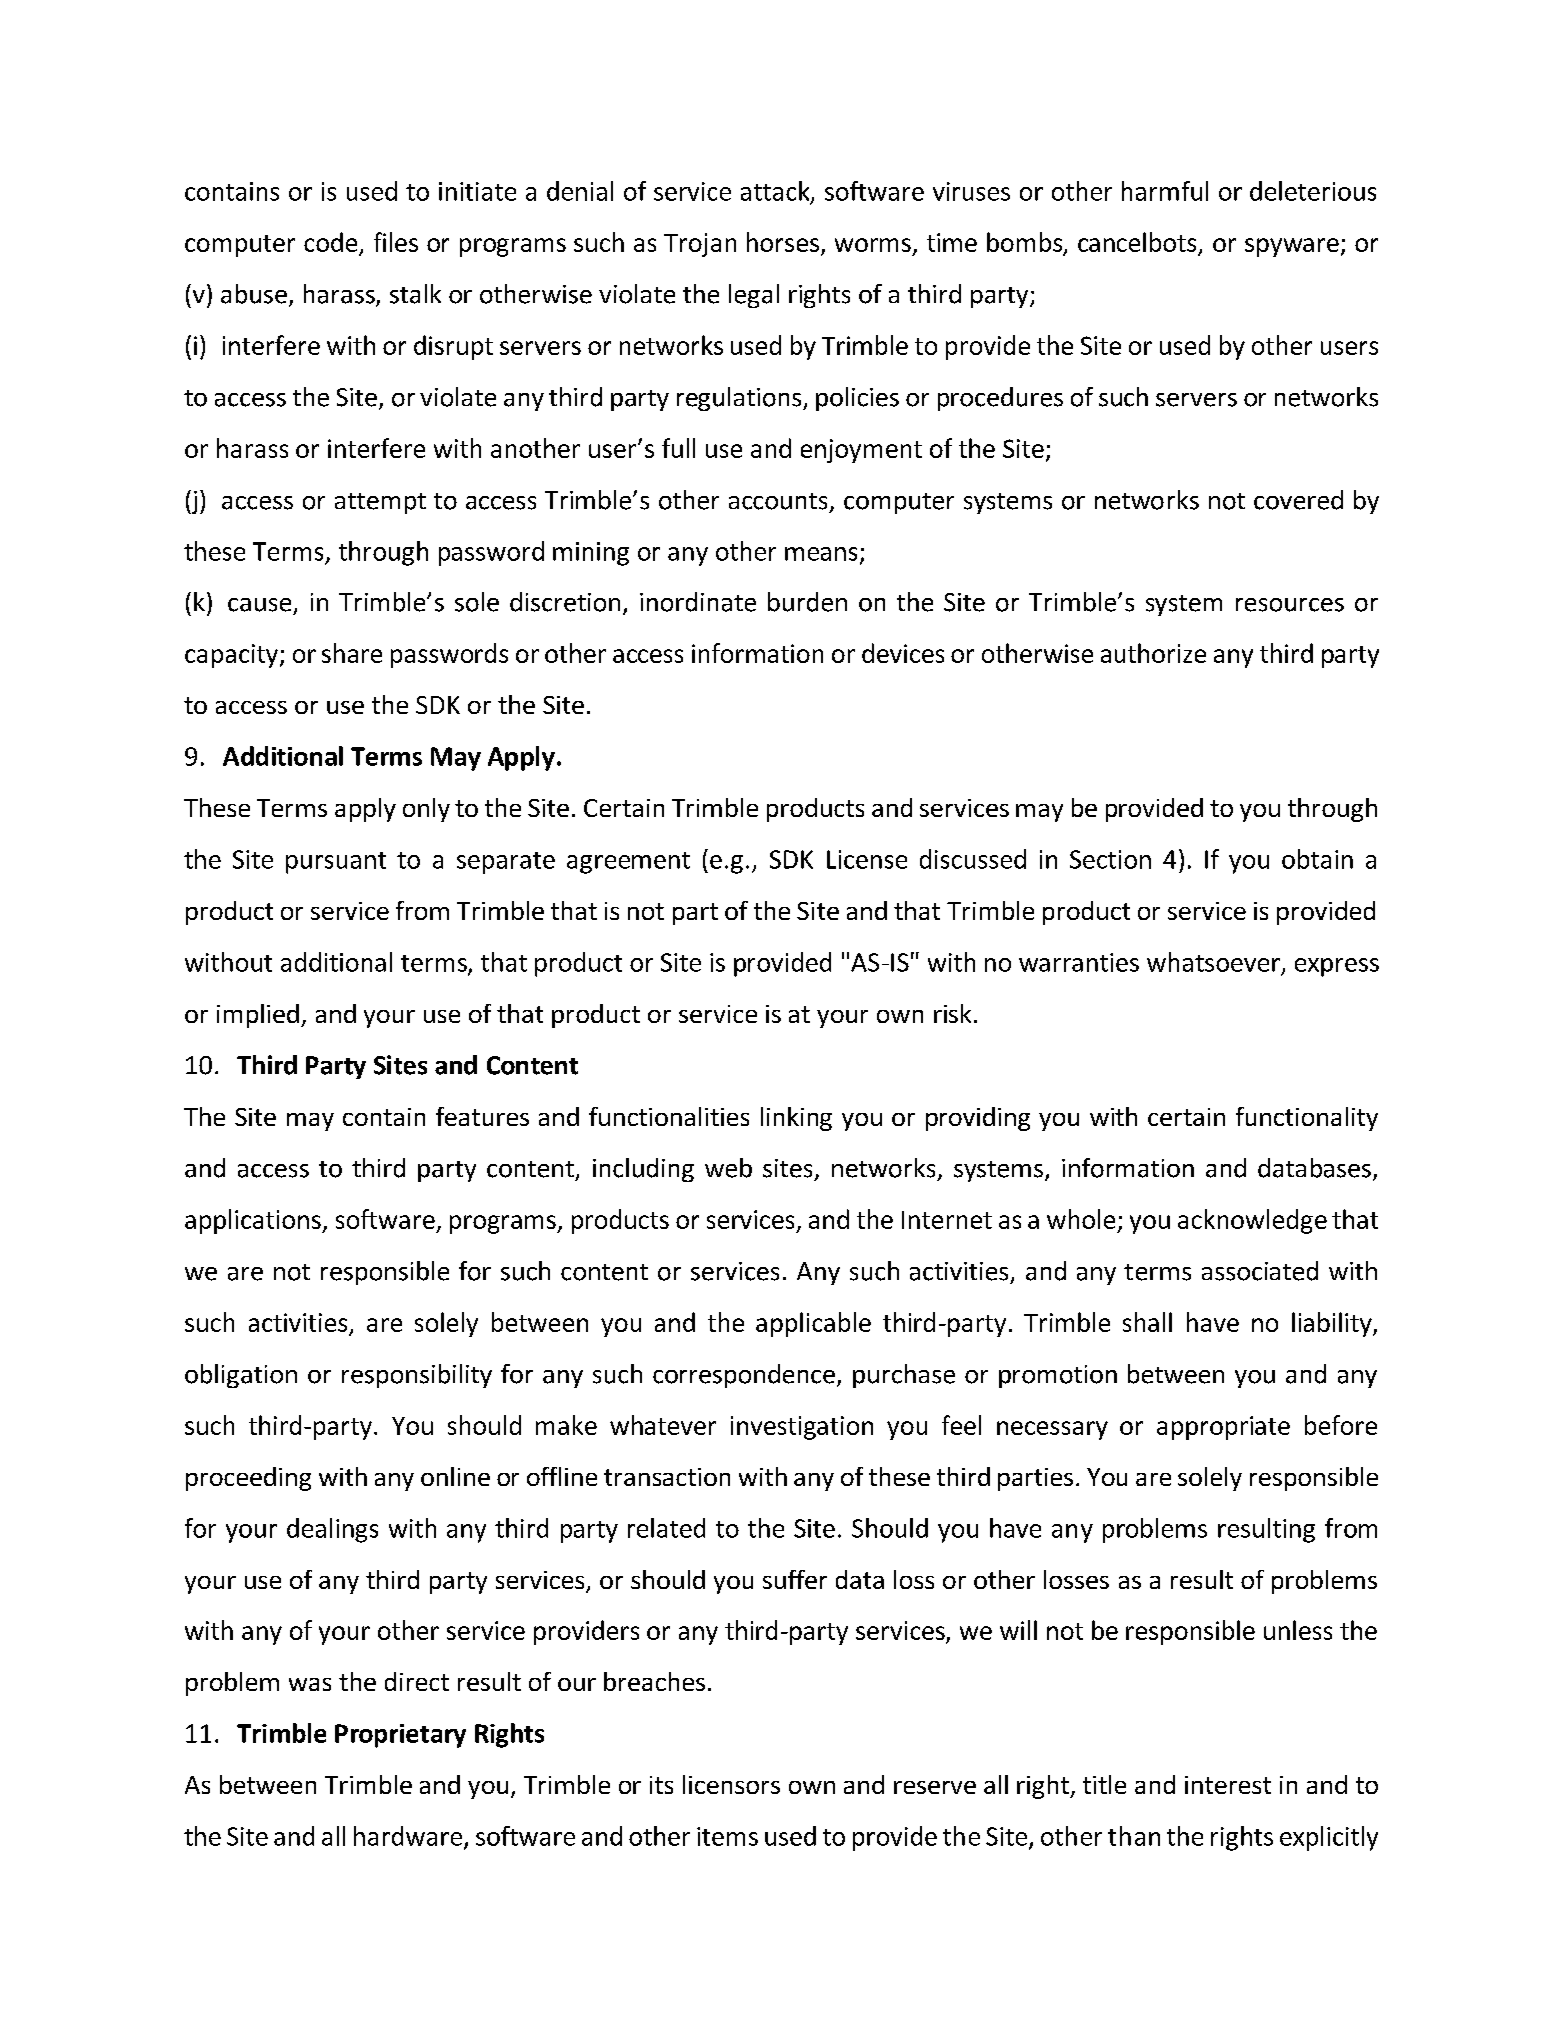  Describe the element at coordinates (727, 1836) in the screenshot. I see `items` at that location.
